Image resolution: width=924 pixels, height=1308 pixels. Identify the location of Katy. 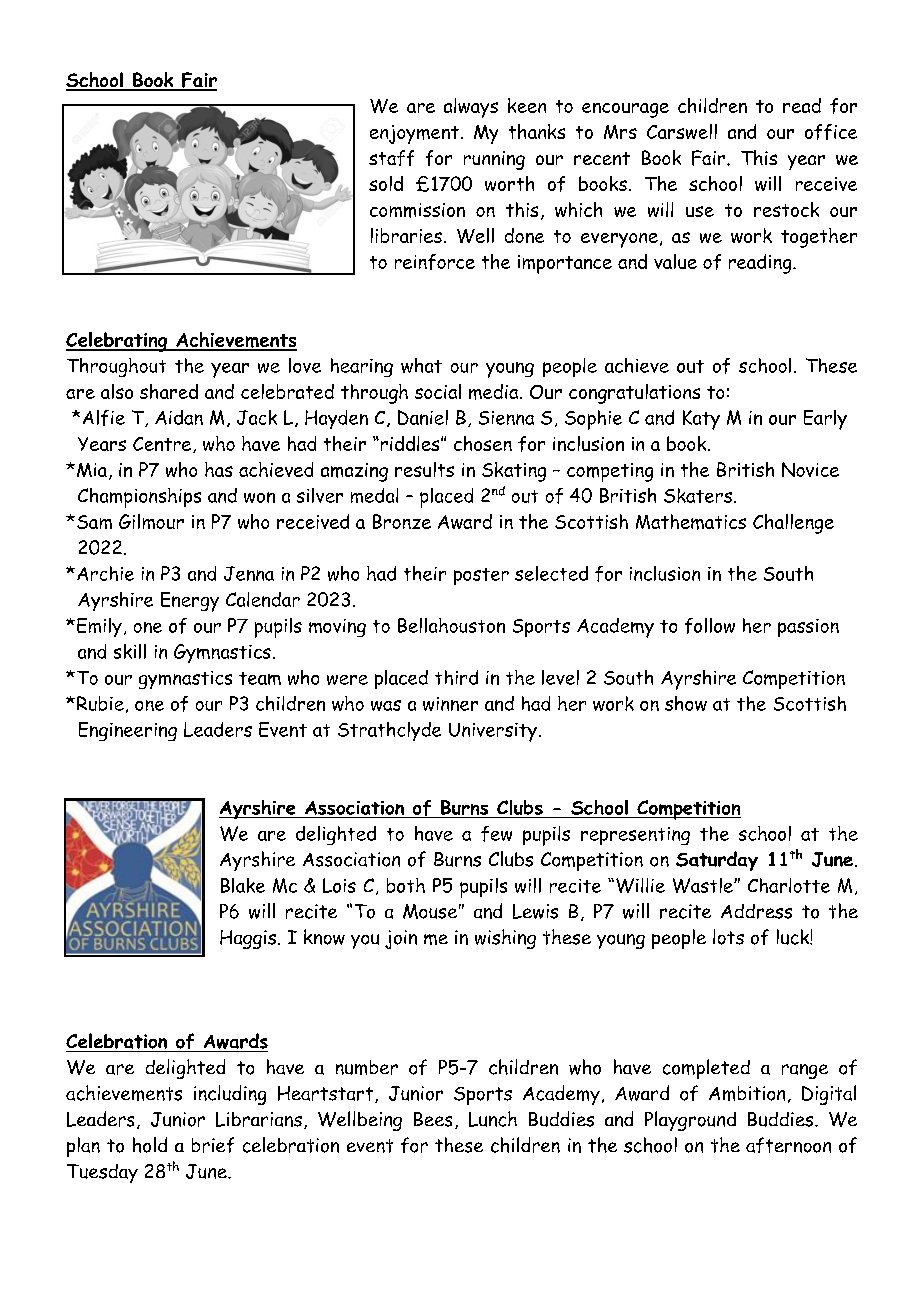
(701, 420).
